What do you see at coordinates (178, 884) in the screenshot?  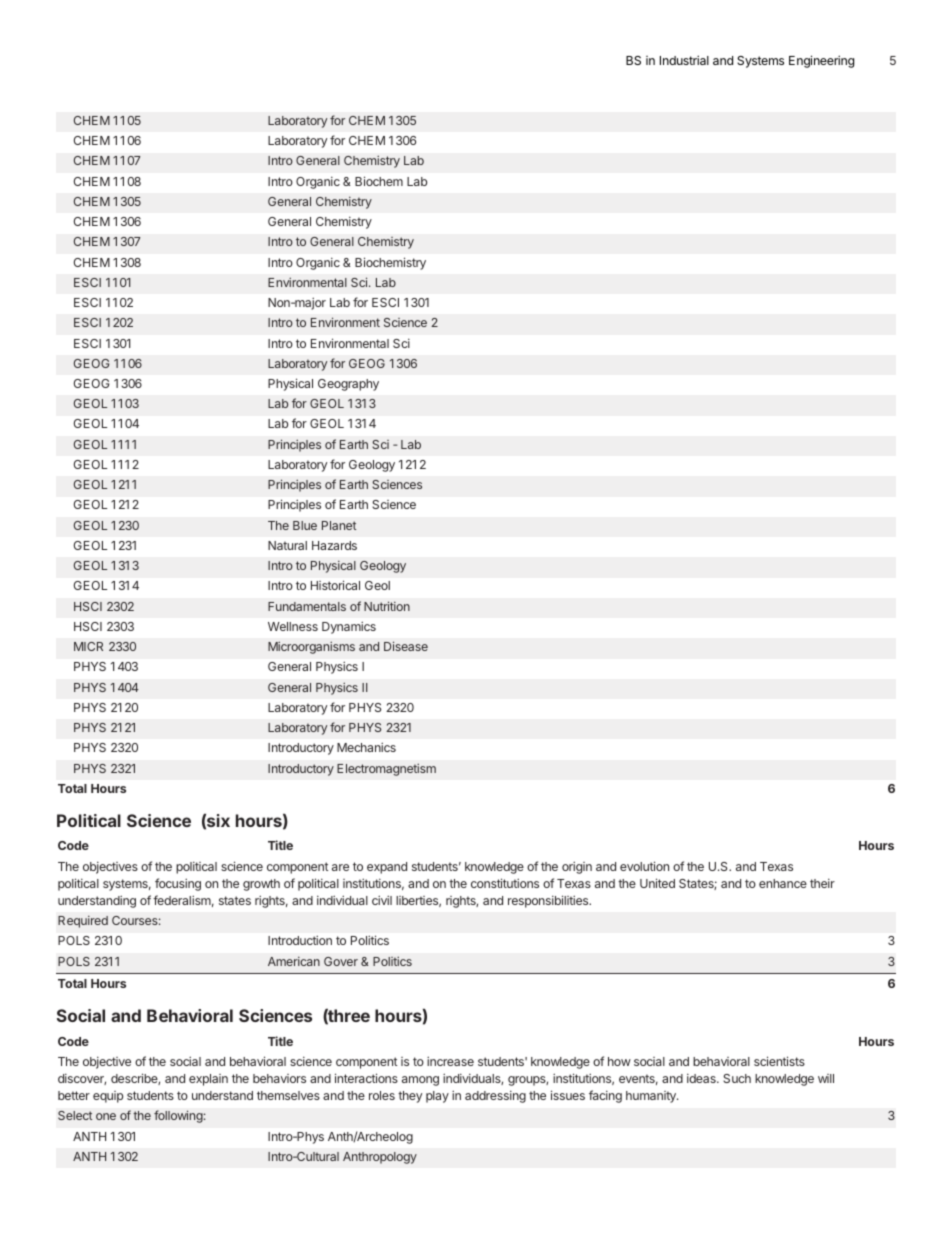 I see `focusing` at bounding box center [178, 884].
